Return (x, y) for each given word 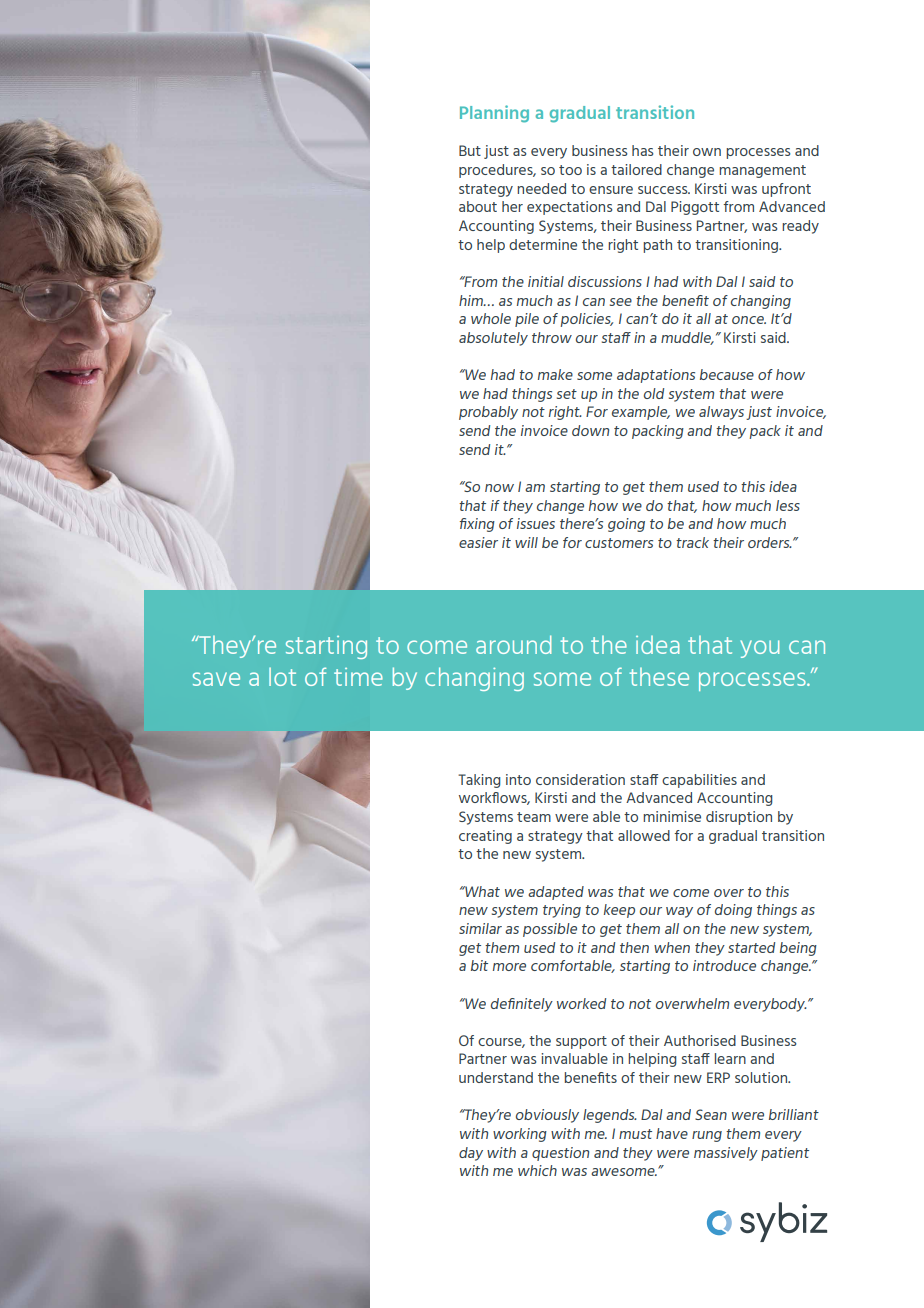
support (581, 1042)
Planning (494, 114)
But (470, 150)
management (762, 171)
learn (730, 1058)
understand (496, 1077)
